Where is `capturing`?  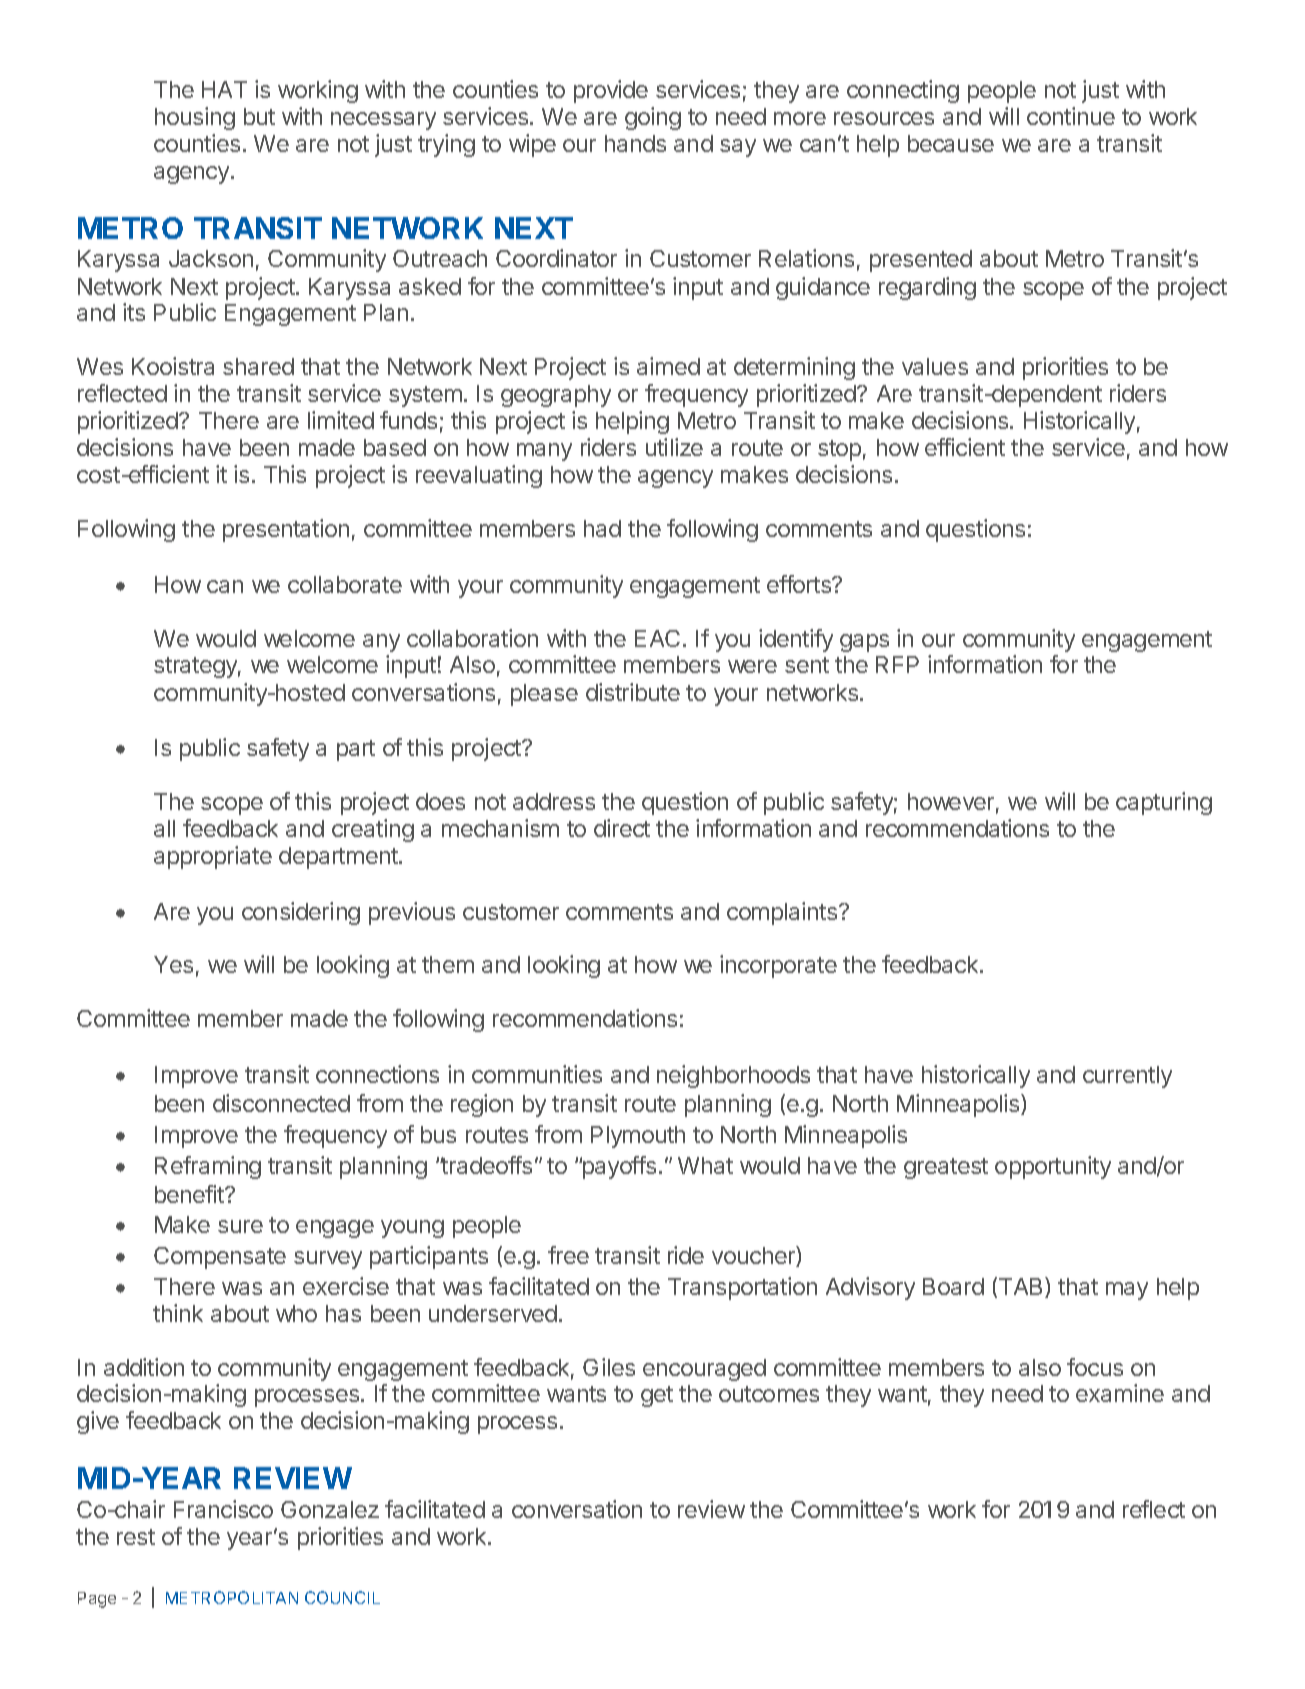
capturing is located at coordinates (1164, 803).
